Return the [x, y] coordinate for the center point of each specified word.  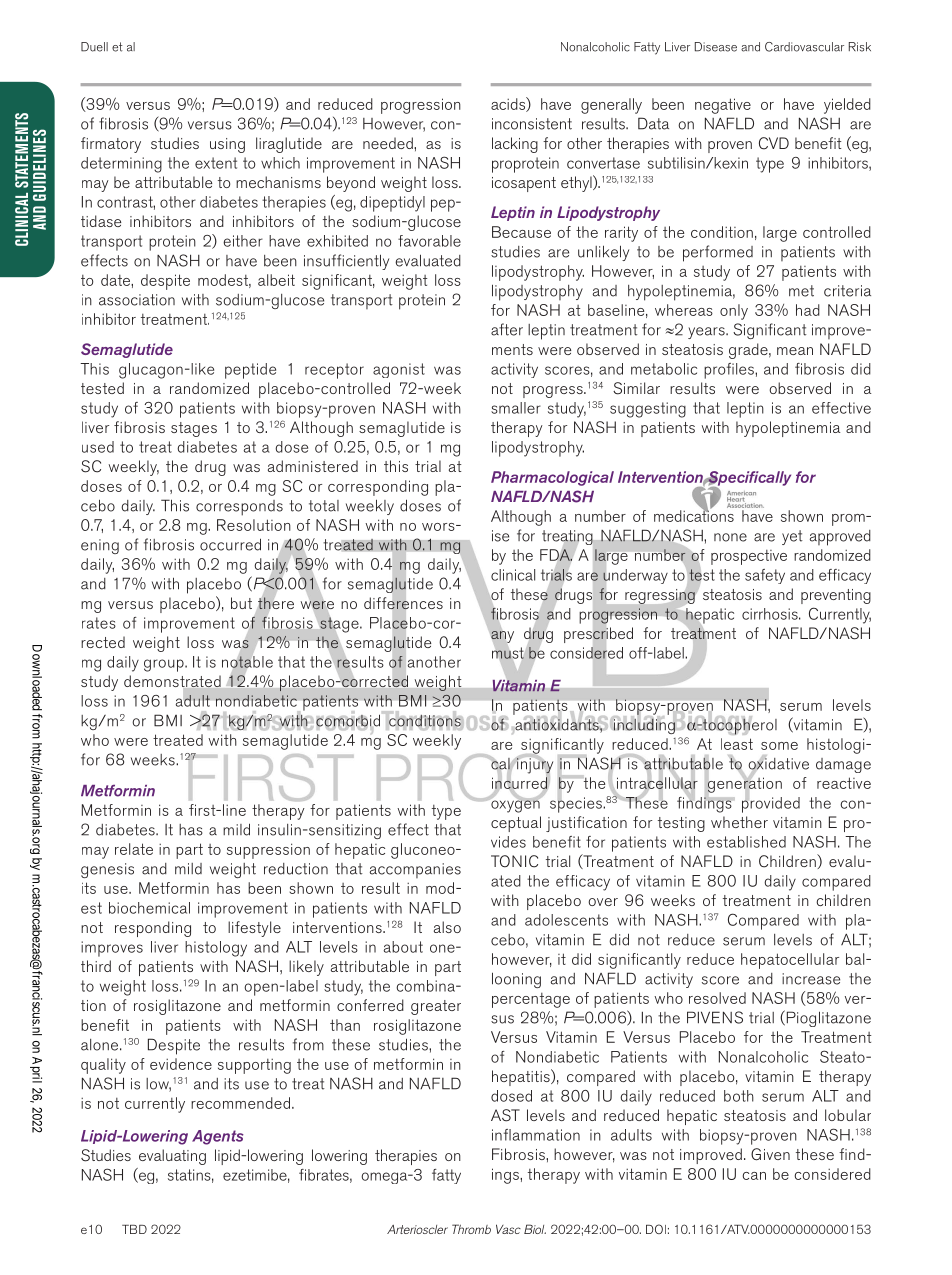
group [165, 665]
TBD [134, 1229]
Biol [535, 1229]
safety [765, 576]
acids [509, 104]
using [227, 145]
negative [723, 106]
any [502, 637]
